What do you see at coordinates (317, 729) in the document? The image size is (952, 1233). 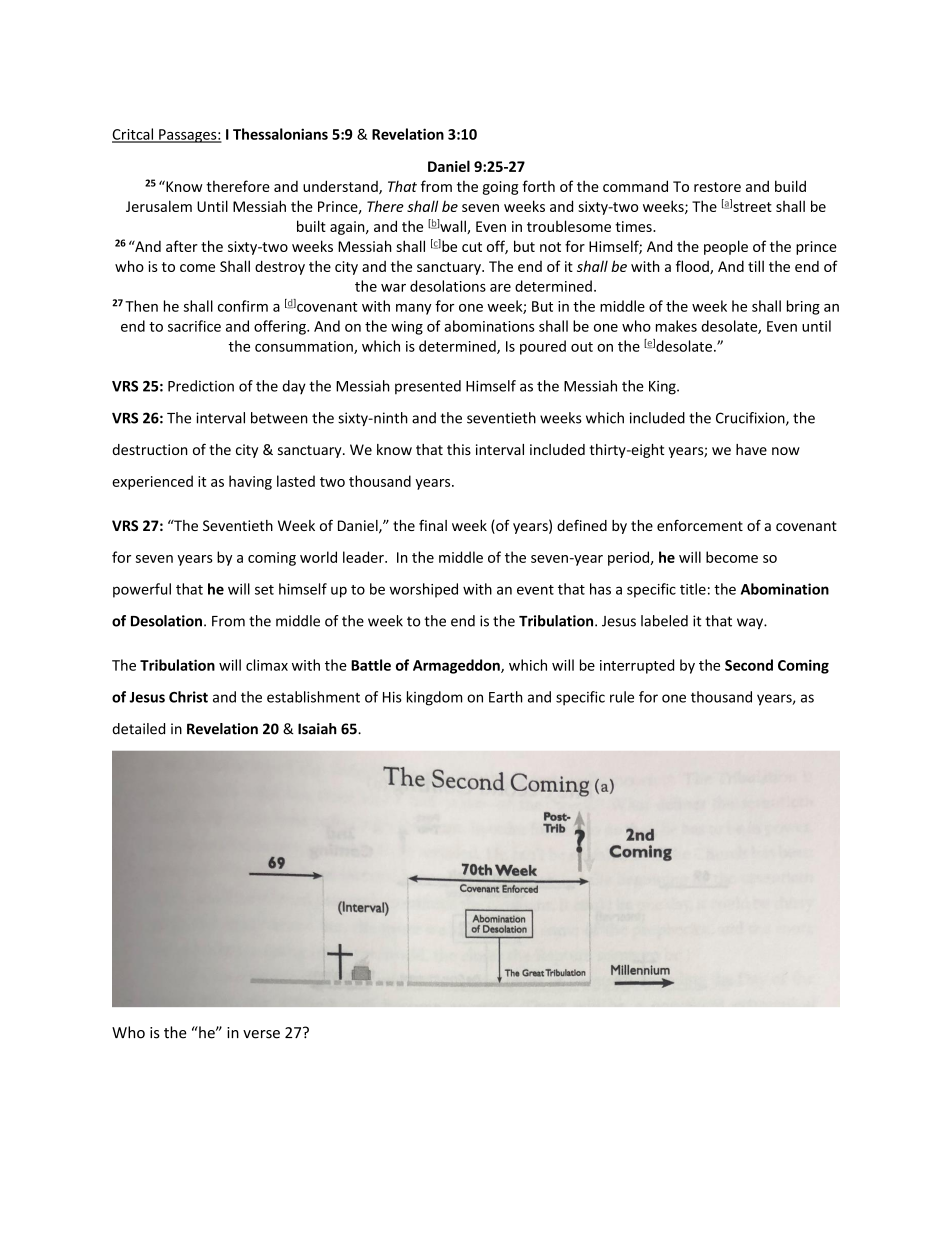 I see `Isaiah` at bounding box center [317, 729].
